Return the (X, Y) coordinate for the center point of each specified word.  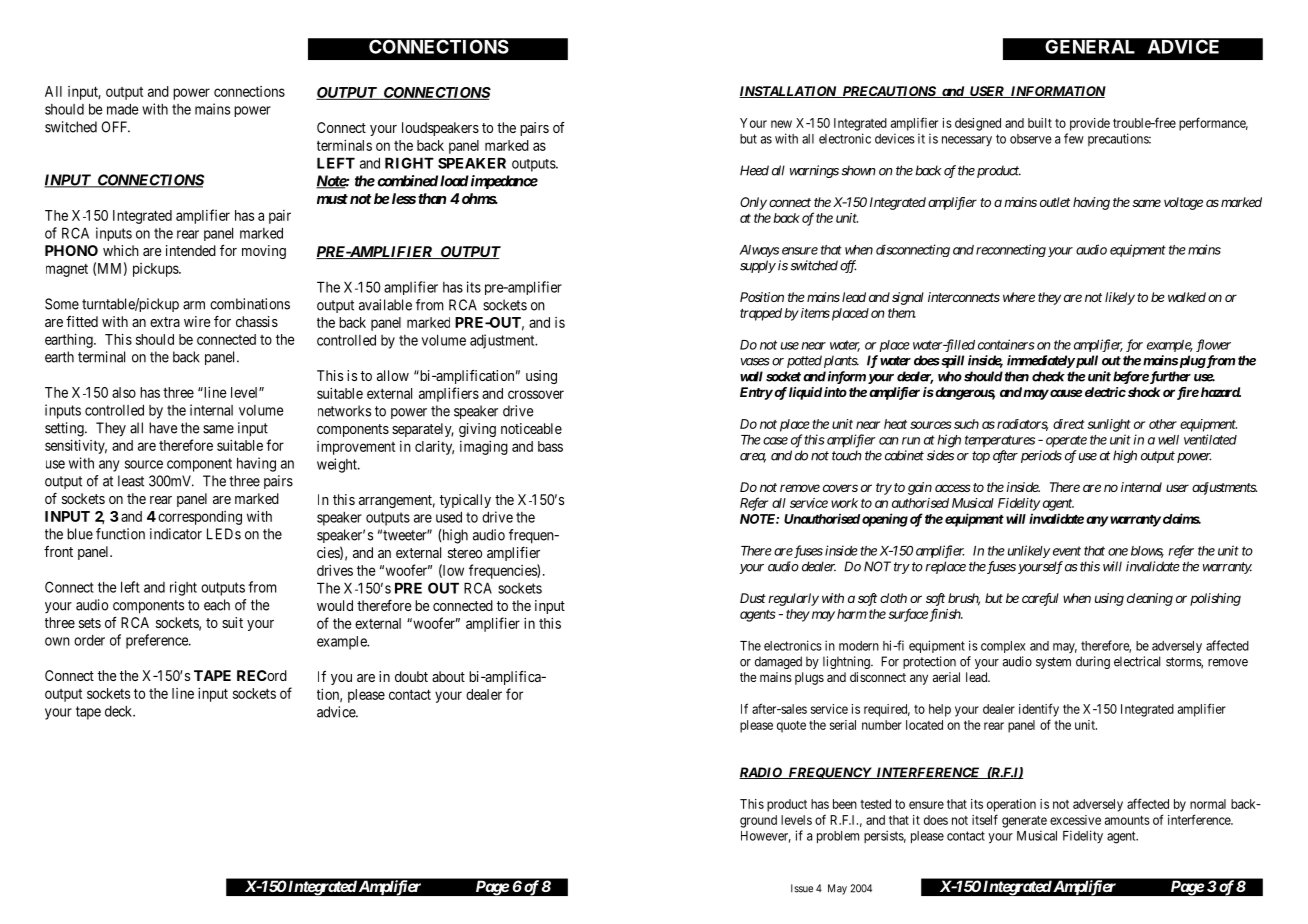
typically (465, 501)
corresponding (200, 518)
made (123, 109)
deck (120, 711)
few (1074, 138)
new (781, 124)
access (953, 488)
